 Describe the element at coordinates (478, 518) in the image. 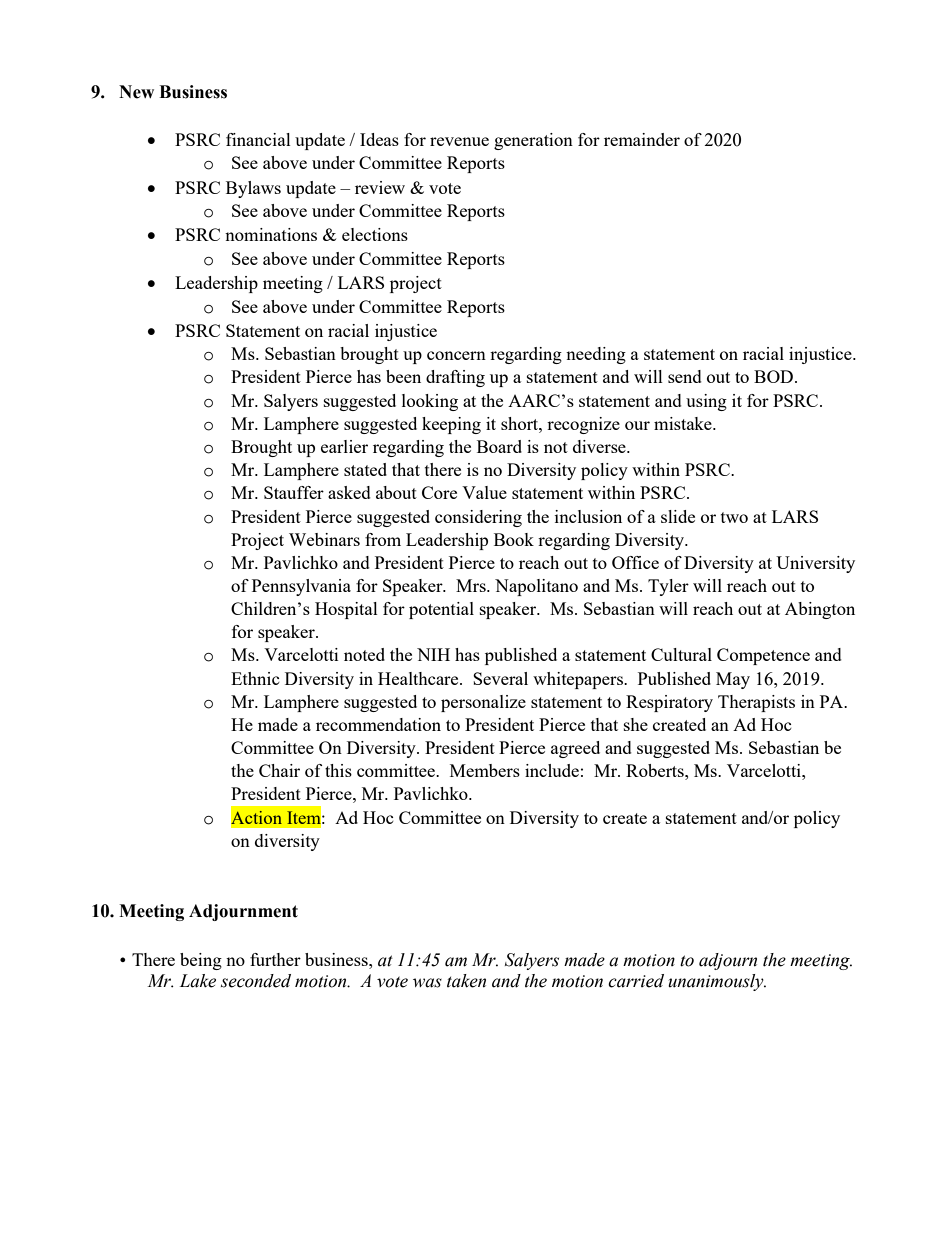

I see `considering` at that location.
